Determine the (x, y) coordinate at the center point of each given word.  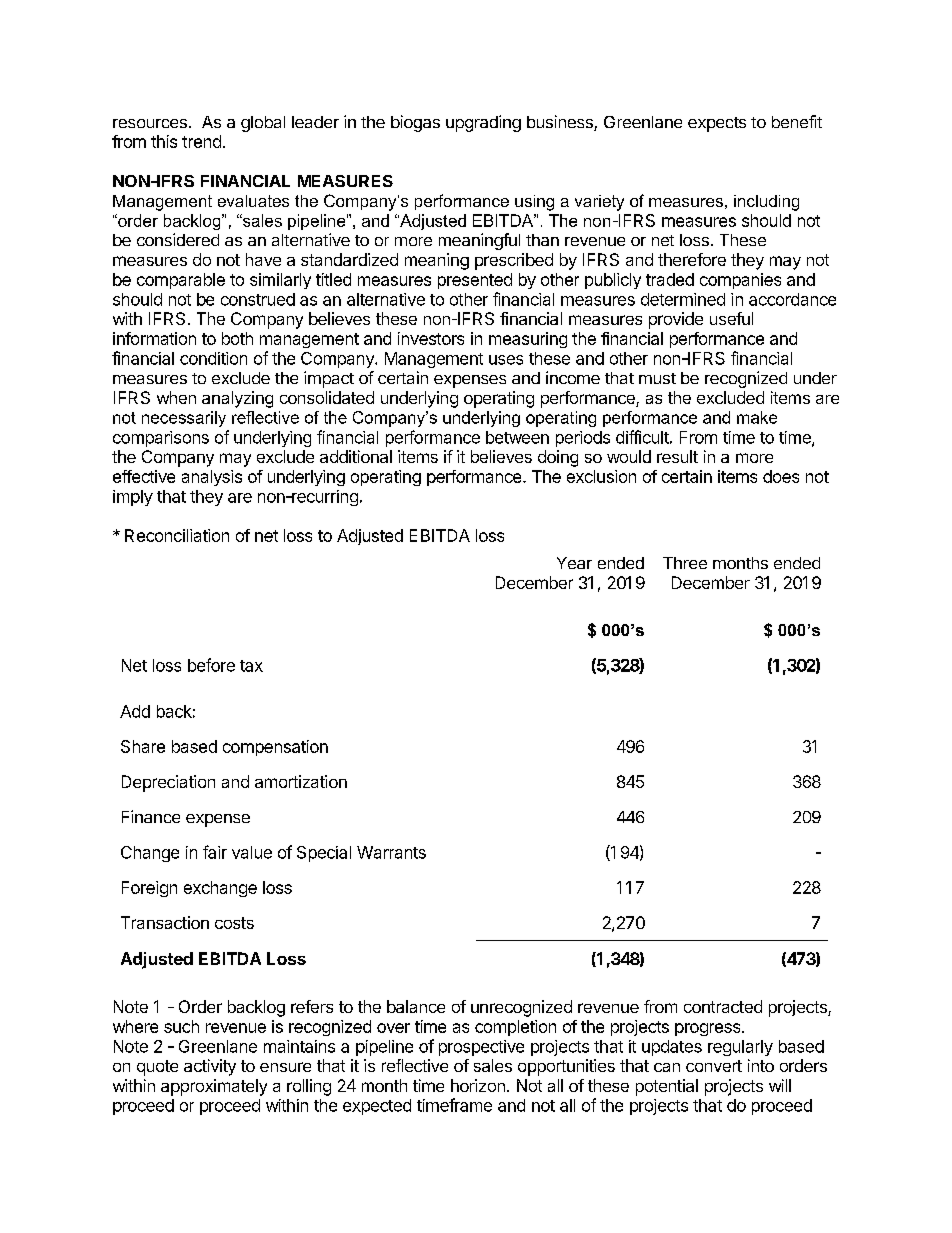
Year (574, 563)
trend (201, 141)
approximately (214, 1087)
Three (685, 563)
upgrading (483, 123)
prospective (481, 1048)
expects (717, 124)
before (211, 665)
